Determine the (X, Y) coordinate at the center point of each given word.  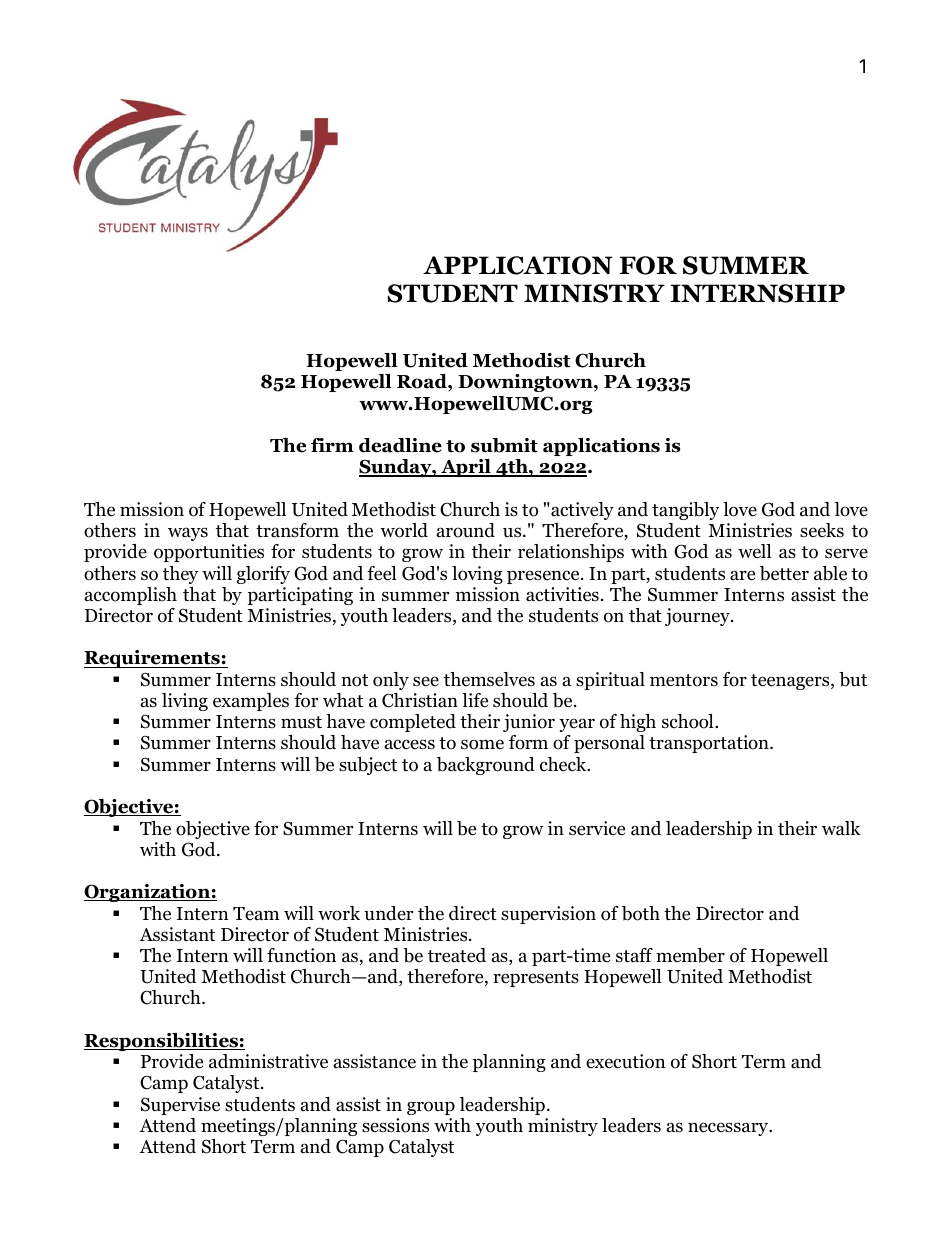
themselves (489, 679)
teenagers (791, 682)
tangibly (685, 511)
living (185, 702)
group (431, 1108)
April (466, 468)
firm (332, 445)
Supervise (180, 1106)
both (641, 913)
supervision (548, 915)
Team (256, 914)
